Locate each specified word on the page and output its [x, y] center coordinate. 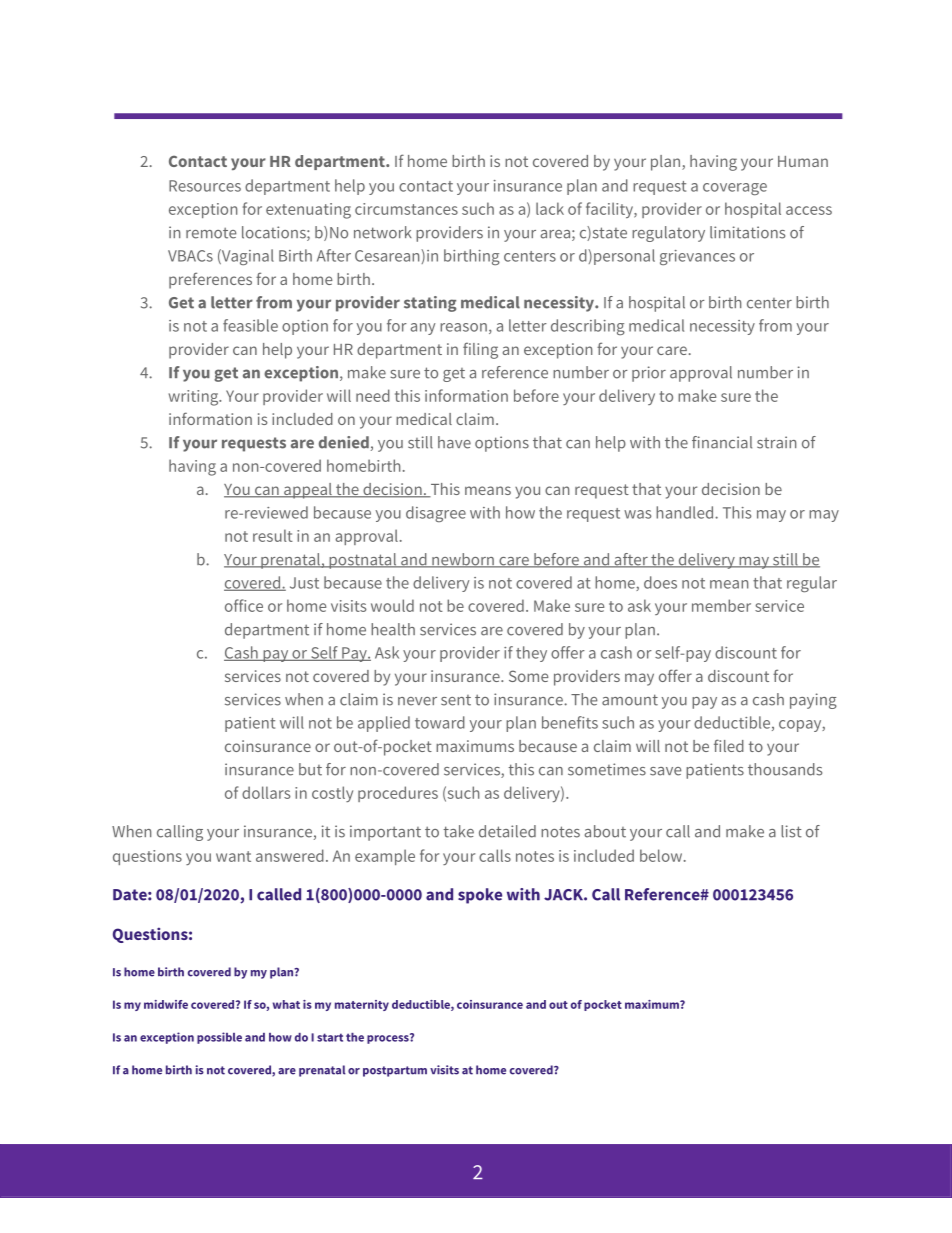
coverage [735, 189]
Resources [205, 186]
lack [550, 208]
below [662, 855]
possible [219, 1038]
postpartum [395, 1071]
